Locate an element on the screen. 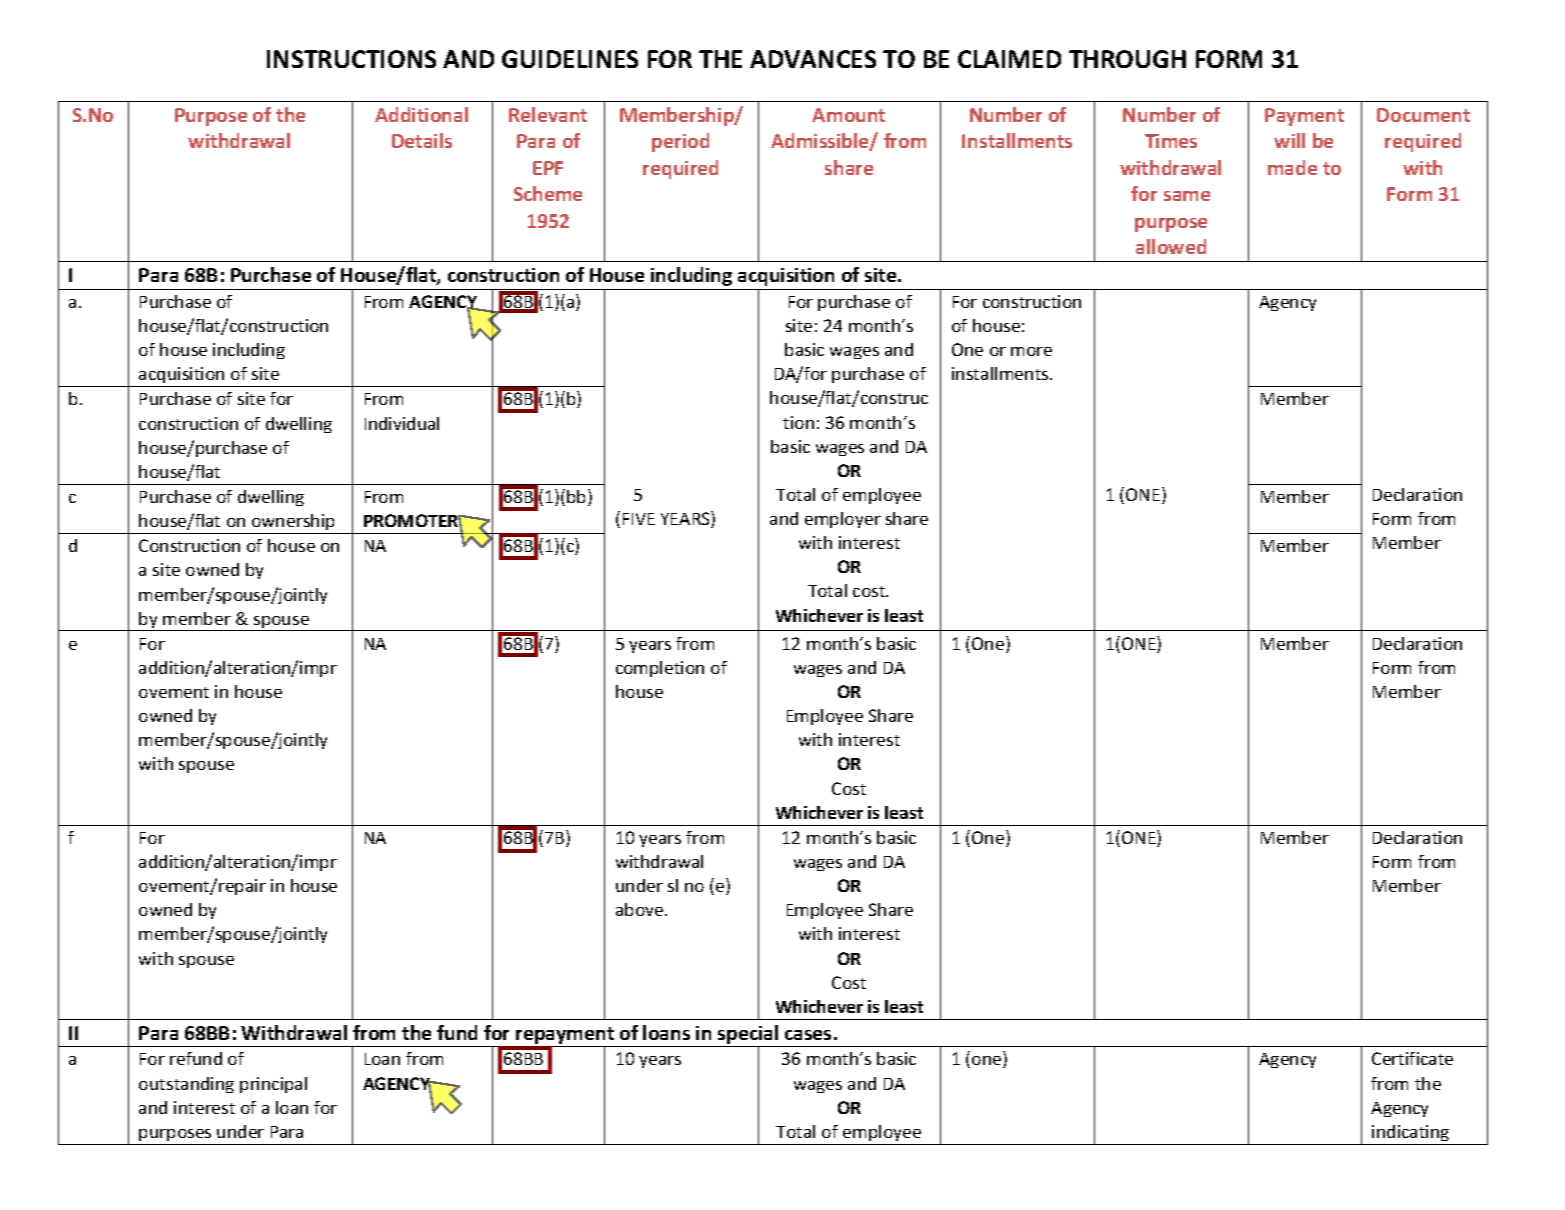 The image size is (1565, 1210). cases is located at coordinates (808, 1035).
